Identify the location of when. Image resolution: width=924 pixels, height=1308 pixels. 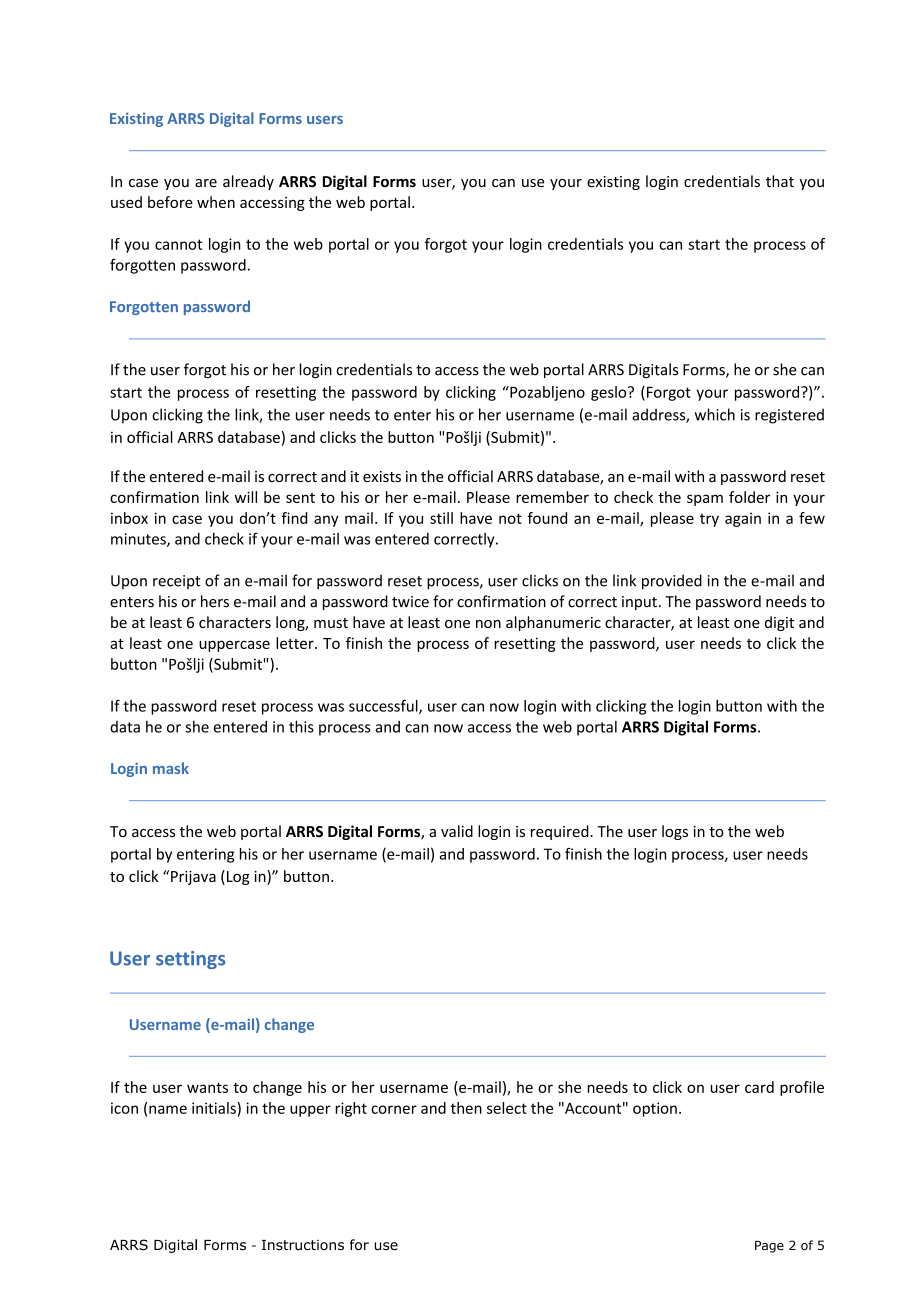
(216, 202).
